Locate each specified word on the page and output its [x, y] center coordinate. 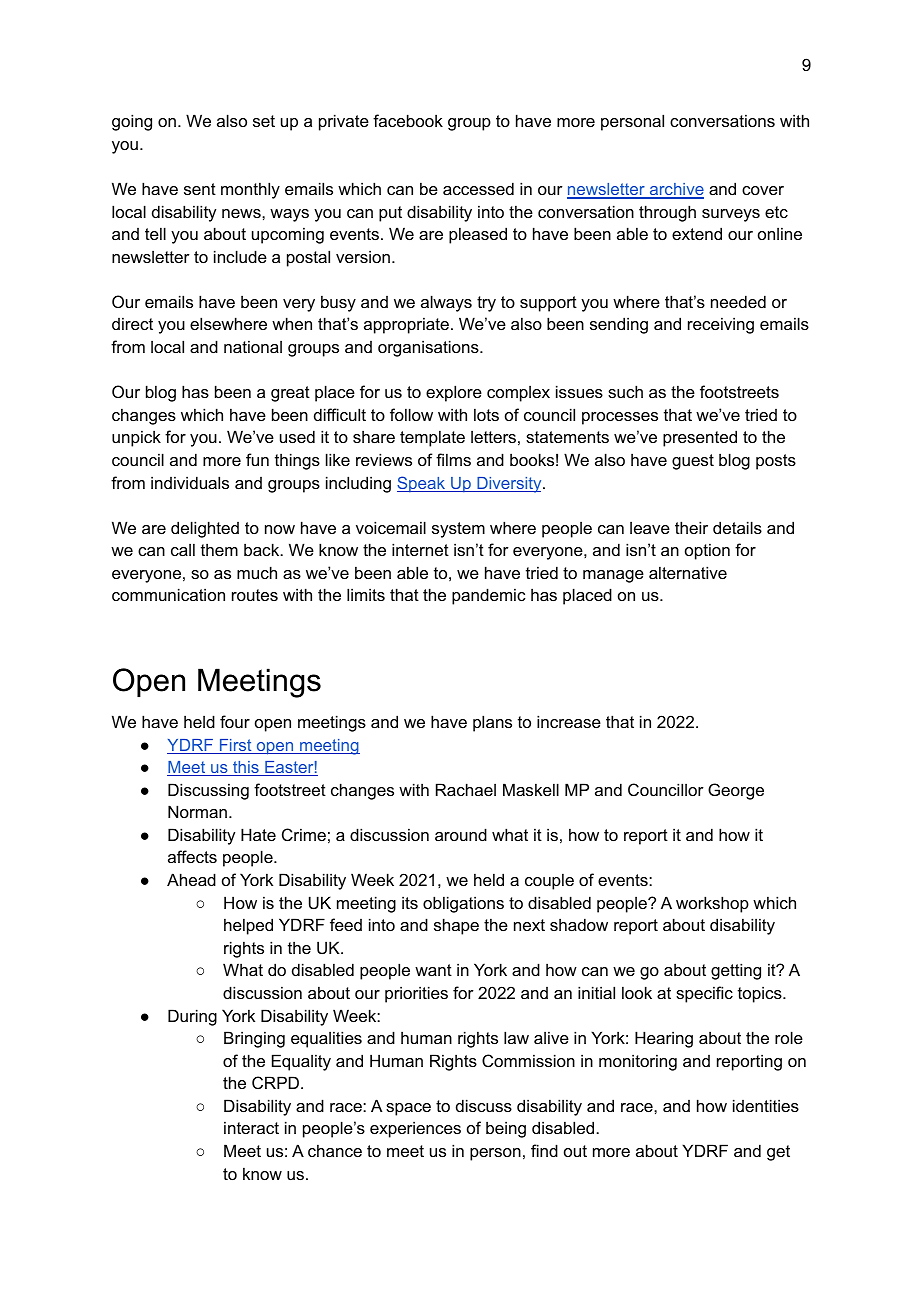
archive [675, 190]
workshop [712, 904]
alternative [688, 572]
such [625, 391]
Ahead [191, 879]
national [253, 346]
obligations [463, 904]
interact [251, 1127]
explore [454, 393]
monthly [250, 190]
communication [168, 594]
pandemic [489, 596]
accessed [478, 188]
